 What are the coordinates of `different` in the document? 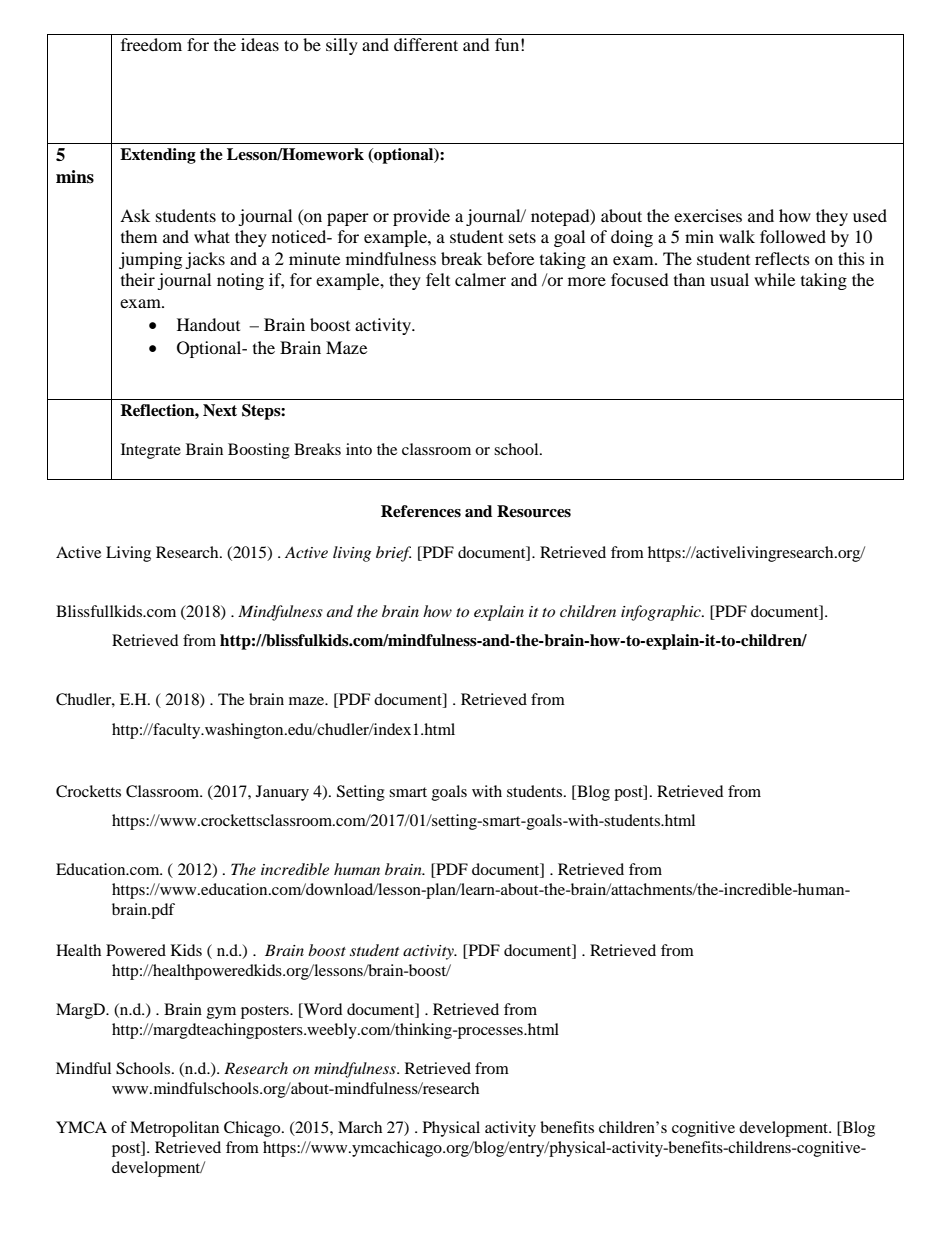 It's located at (426, 44).
